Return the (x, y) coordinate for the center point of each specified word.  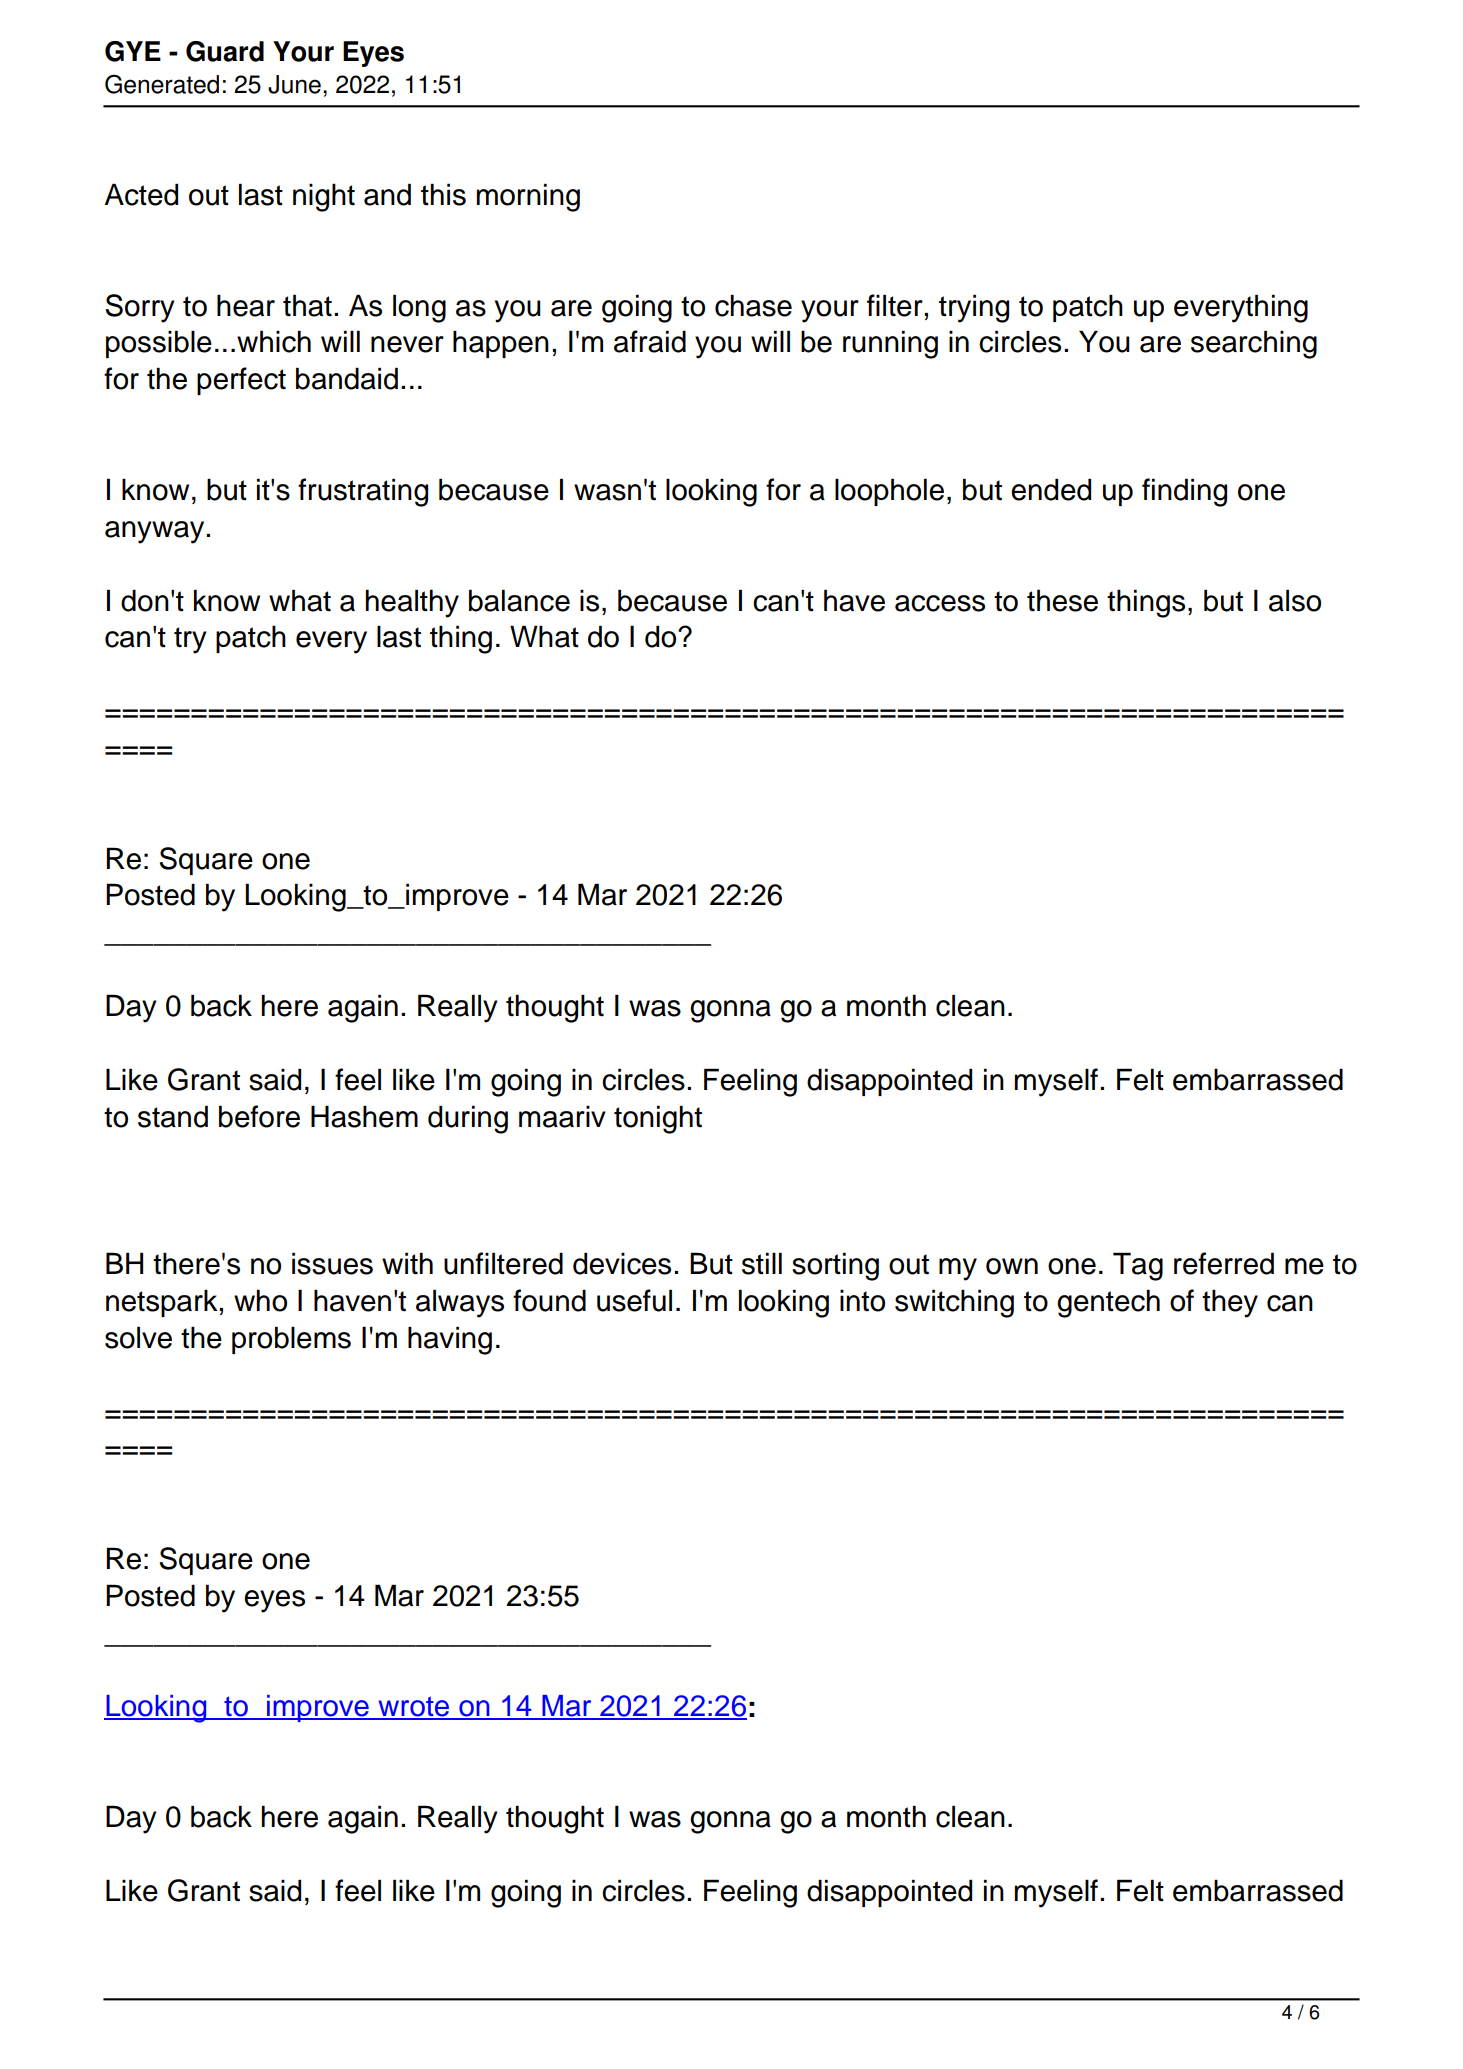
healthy (412, 603)
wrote (414, 1707)
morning (528, 197)
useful (634, 1300)
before (259, 1116)
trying (974, 308)
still (762, 1263)
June (294, 84)
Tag (1138, 1266)
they (1230, 1303)
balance (519, 600)
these (1062, 600)
